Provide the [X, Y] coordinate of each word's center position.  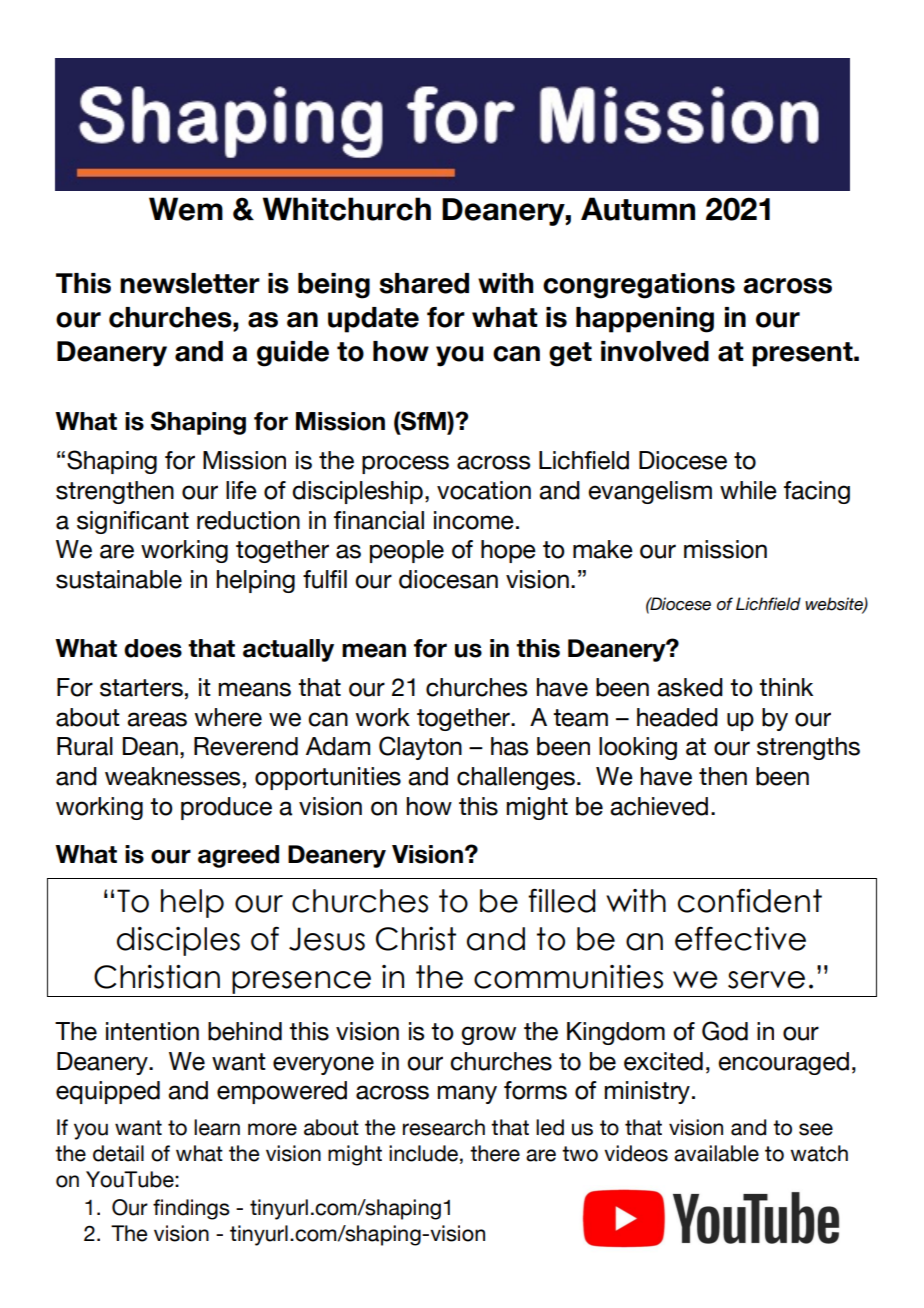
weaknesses [172, 776]
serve [766, 980]
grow [488, 1035]
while [748, 490]
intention [152, 1031]
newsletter [190, 283]
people [407, 551]
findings [191, 1209]
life [241, 490]
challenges [516, 778]
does [153, 648]
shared [424, 283]
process [405, 464]
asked [690, 687]
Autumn [638, 209]
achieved [659, 806]
